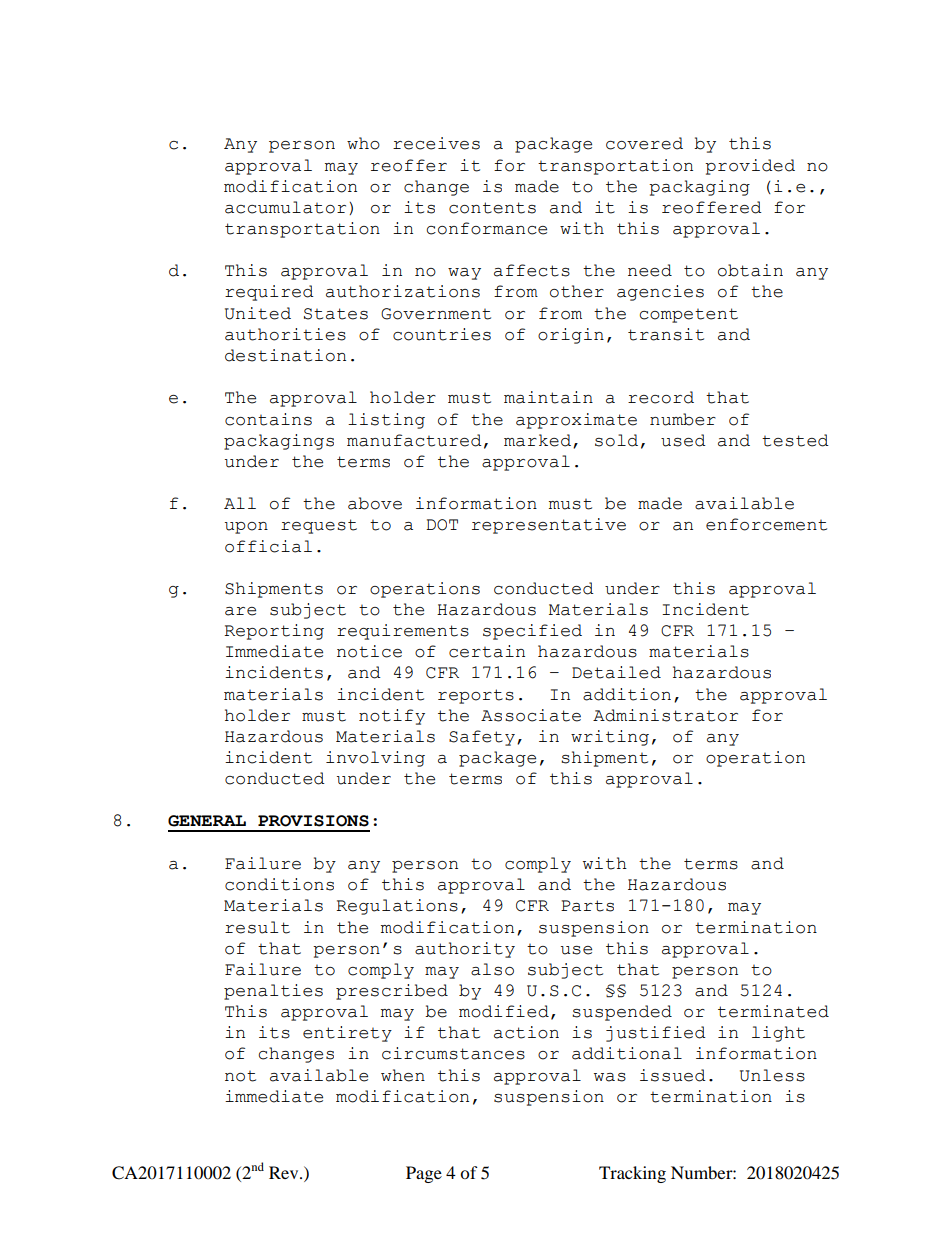 Image resolution: width=952 pixels, height=1233 pixels. I want to click on Page, so click(424, 1174).
